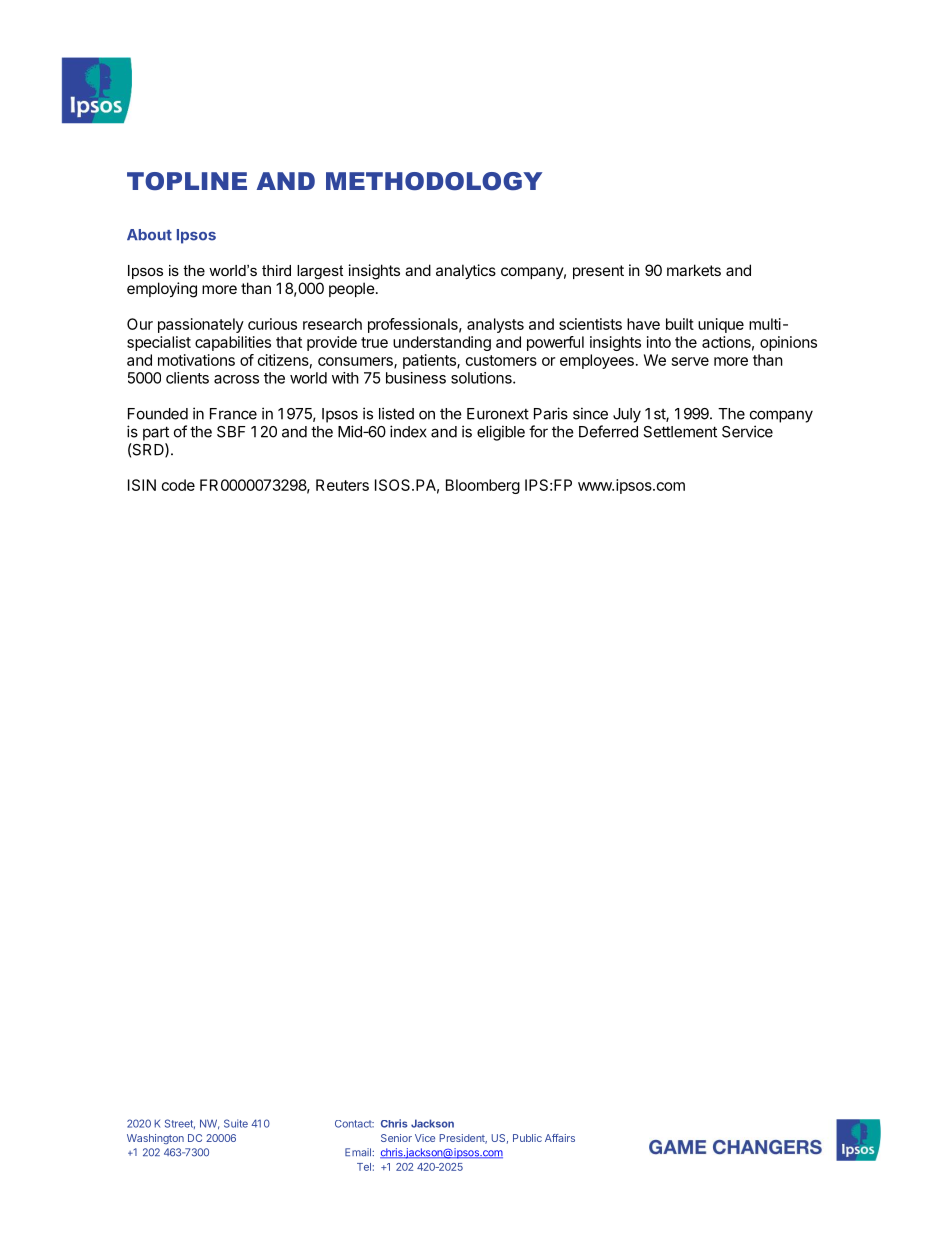  What do you see at coordinates (694, 270) in the image?
I see `markets` at bounding box center [694, 270].
